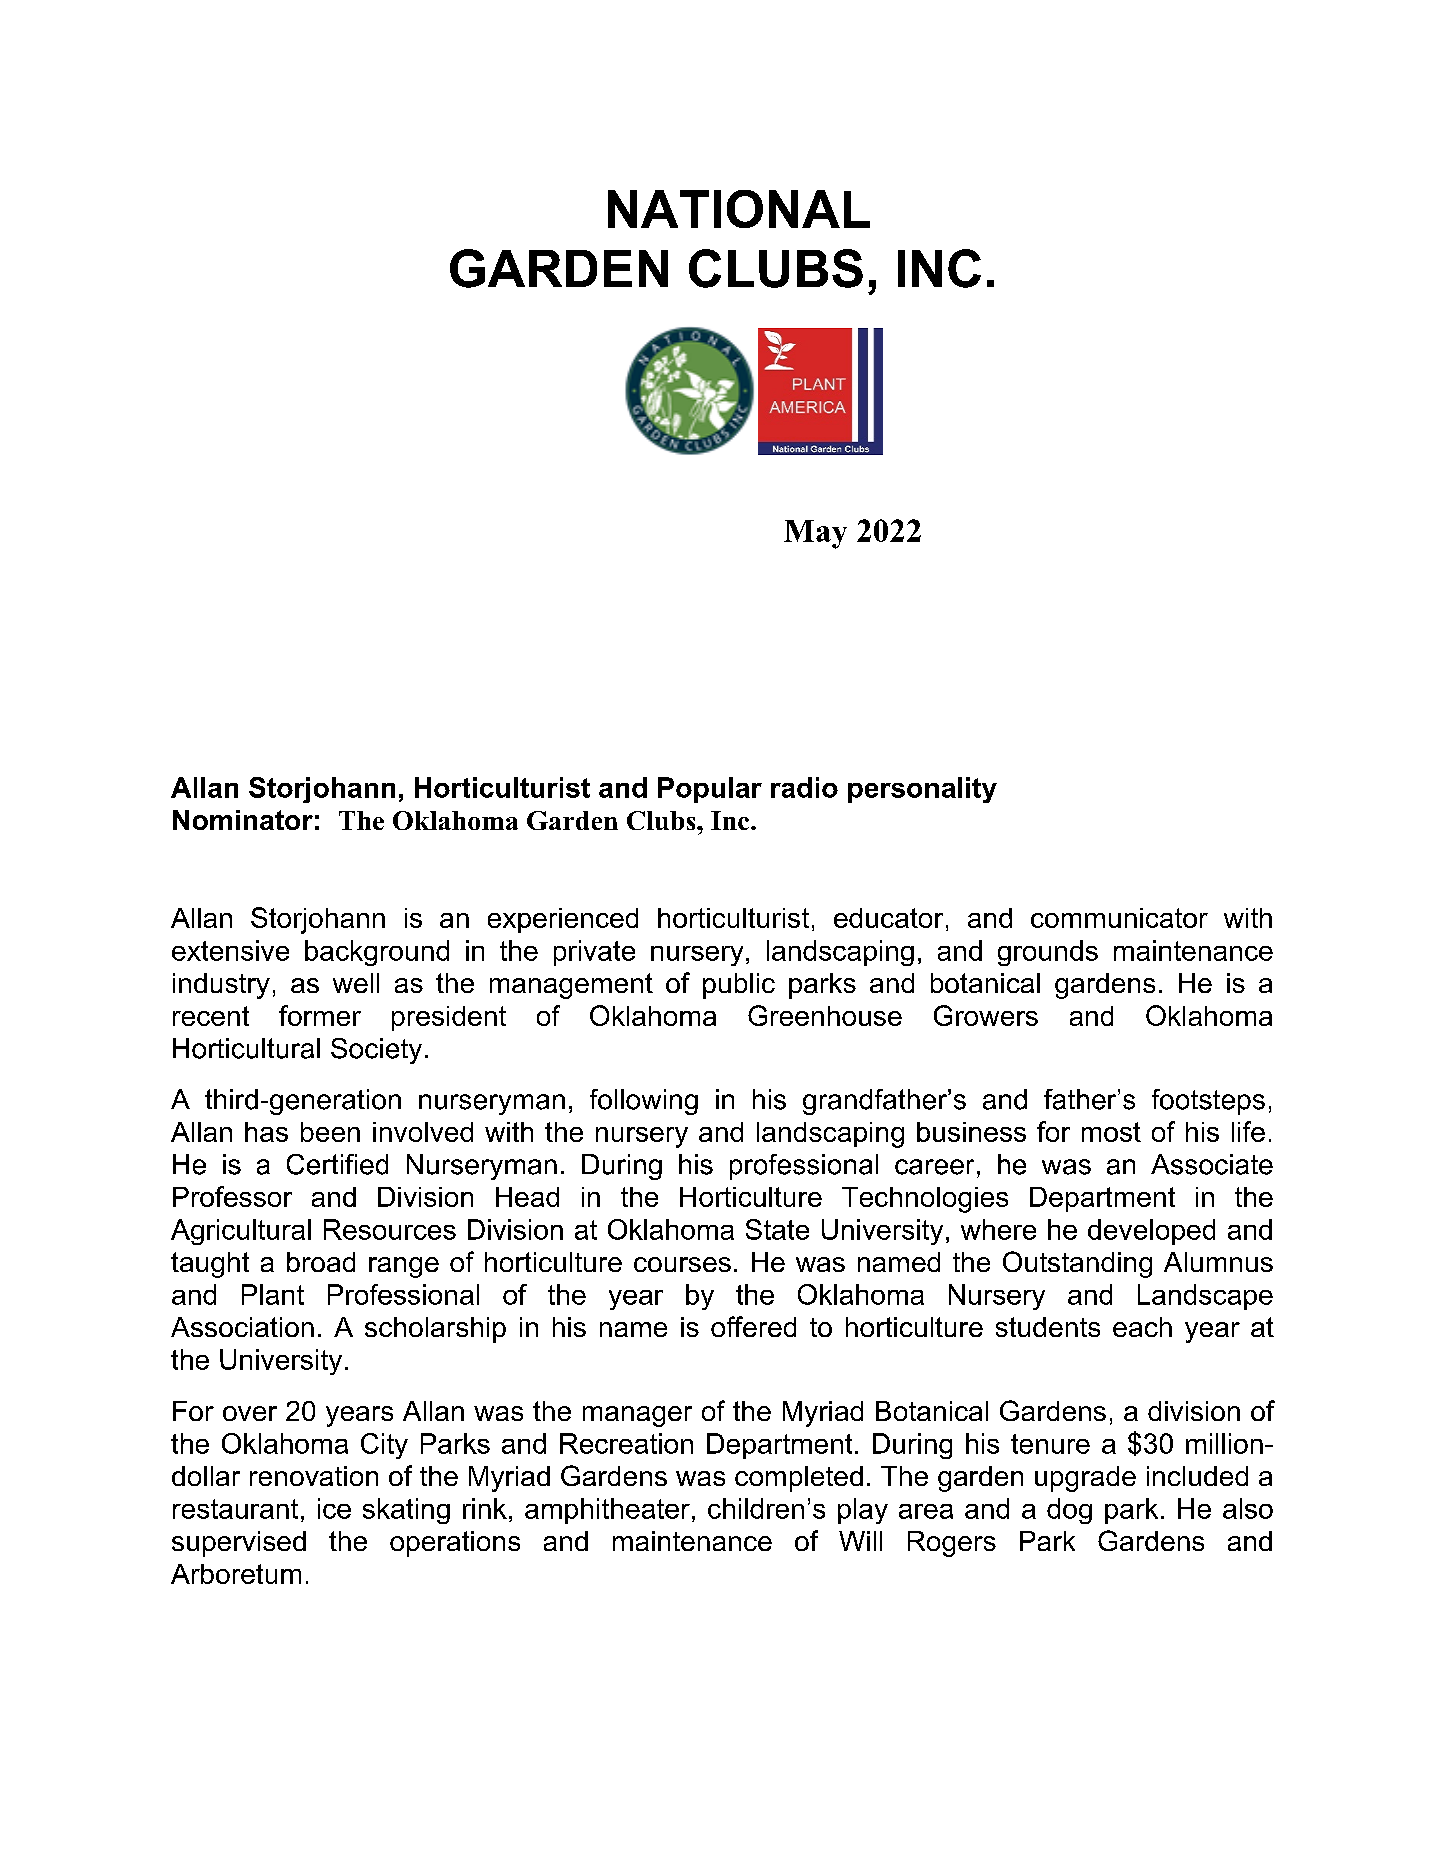 The width and height of the document is (1442, 1866). I want to click on NATIONAL, so click(739, 209).
